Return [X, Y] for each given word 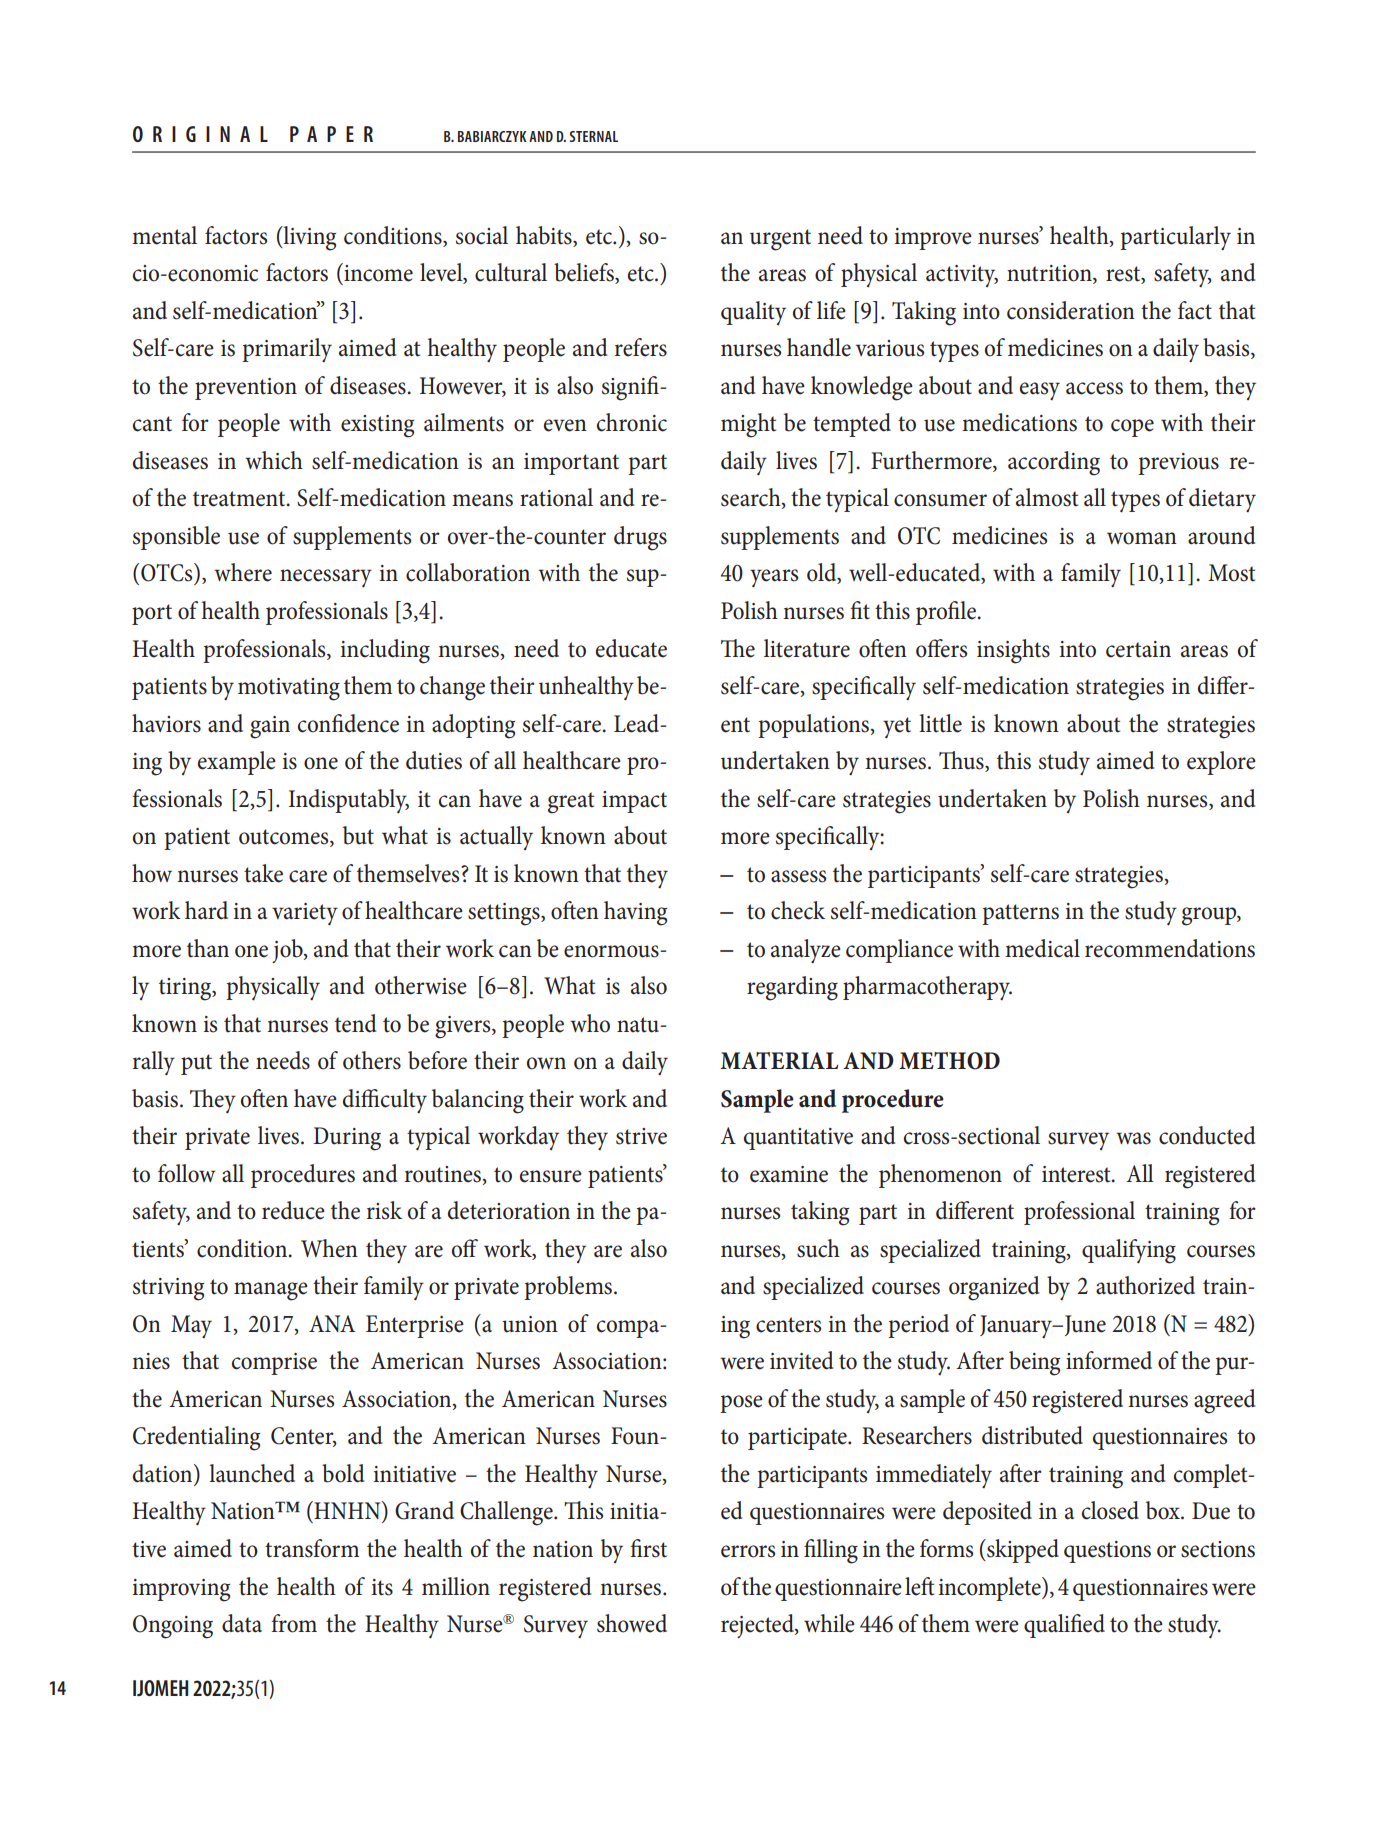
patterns [1020, 914]
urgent [780, 240]
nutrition [1050, 274]
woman [1142, 538]
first [649, 1548]
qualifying [1129, 1251]
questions [1107, 1552]
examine [789, 1174]
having [635, 913]
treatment [240, 499]
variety [305, 914]
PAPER [331, 134]
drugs [640, 538]
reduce [293, 1210]
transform [312, 1548]
